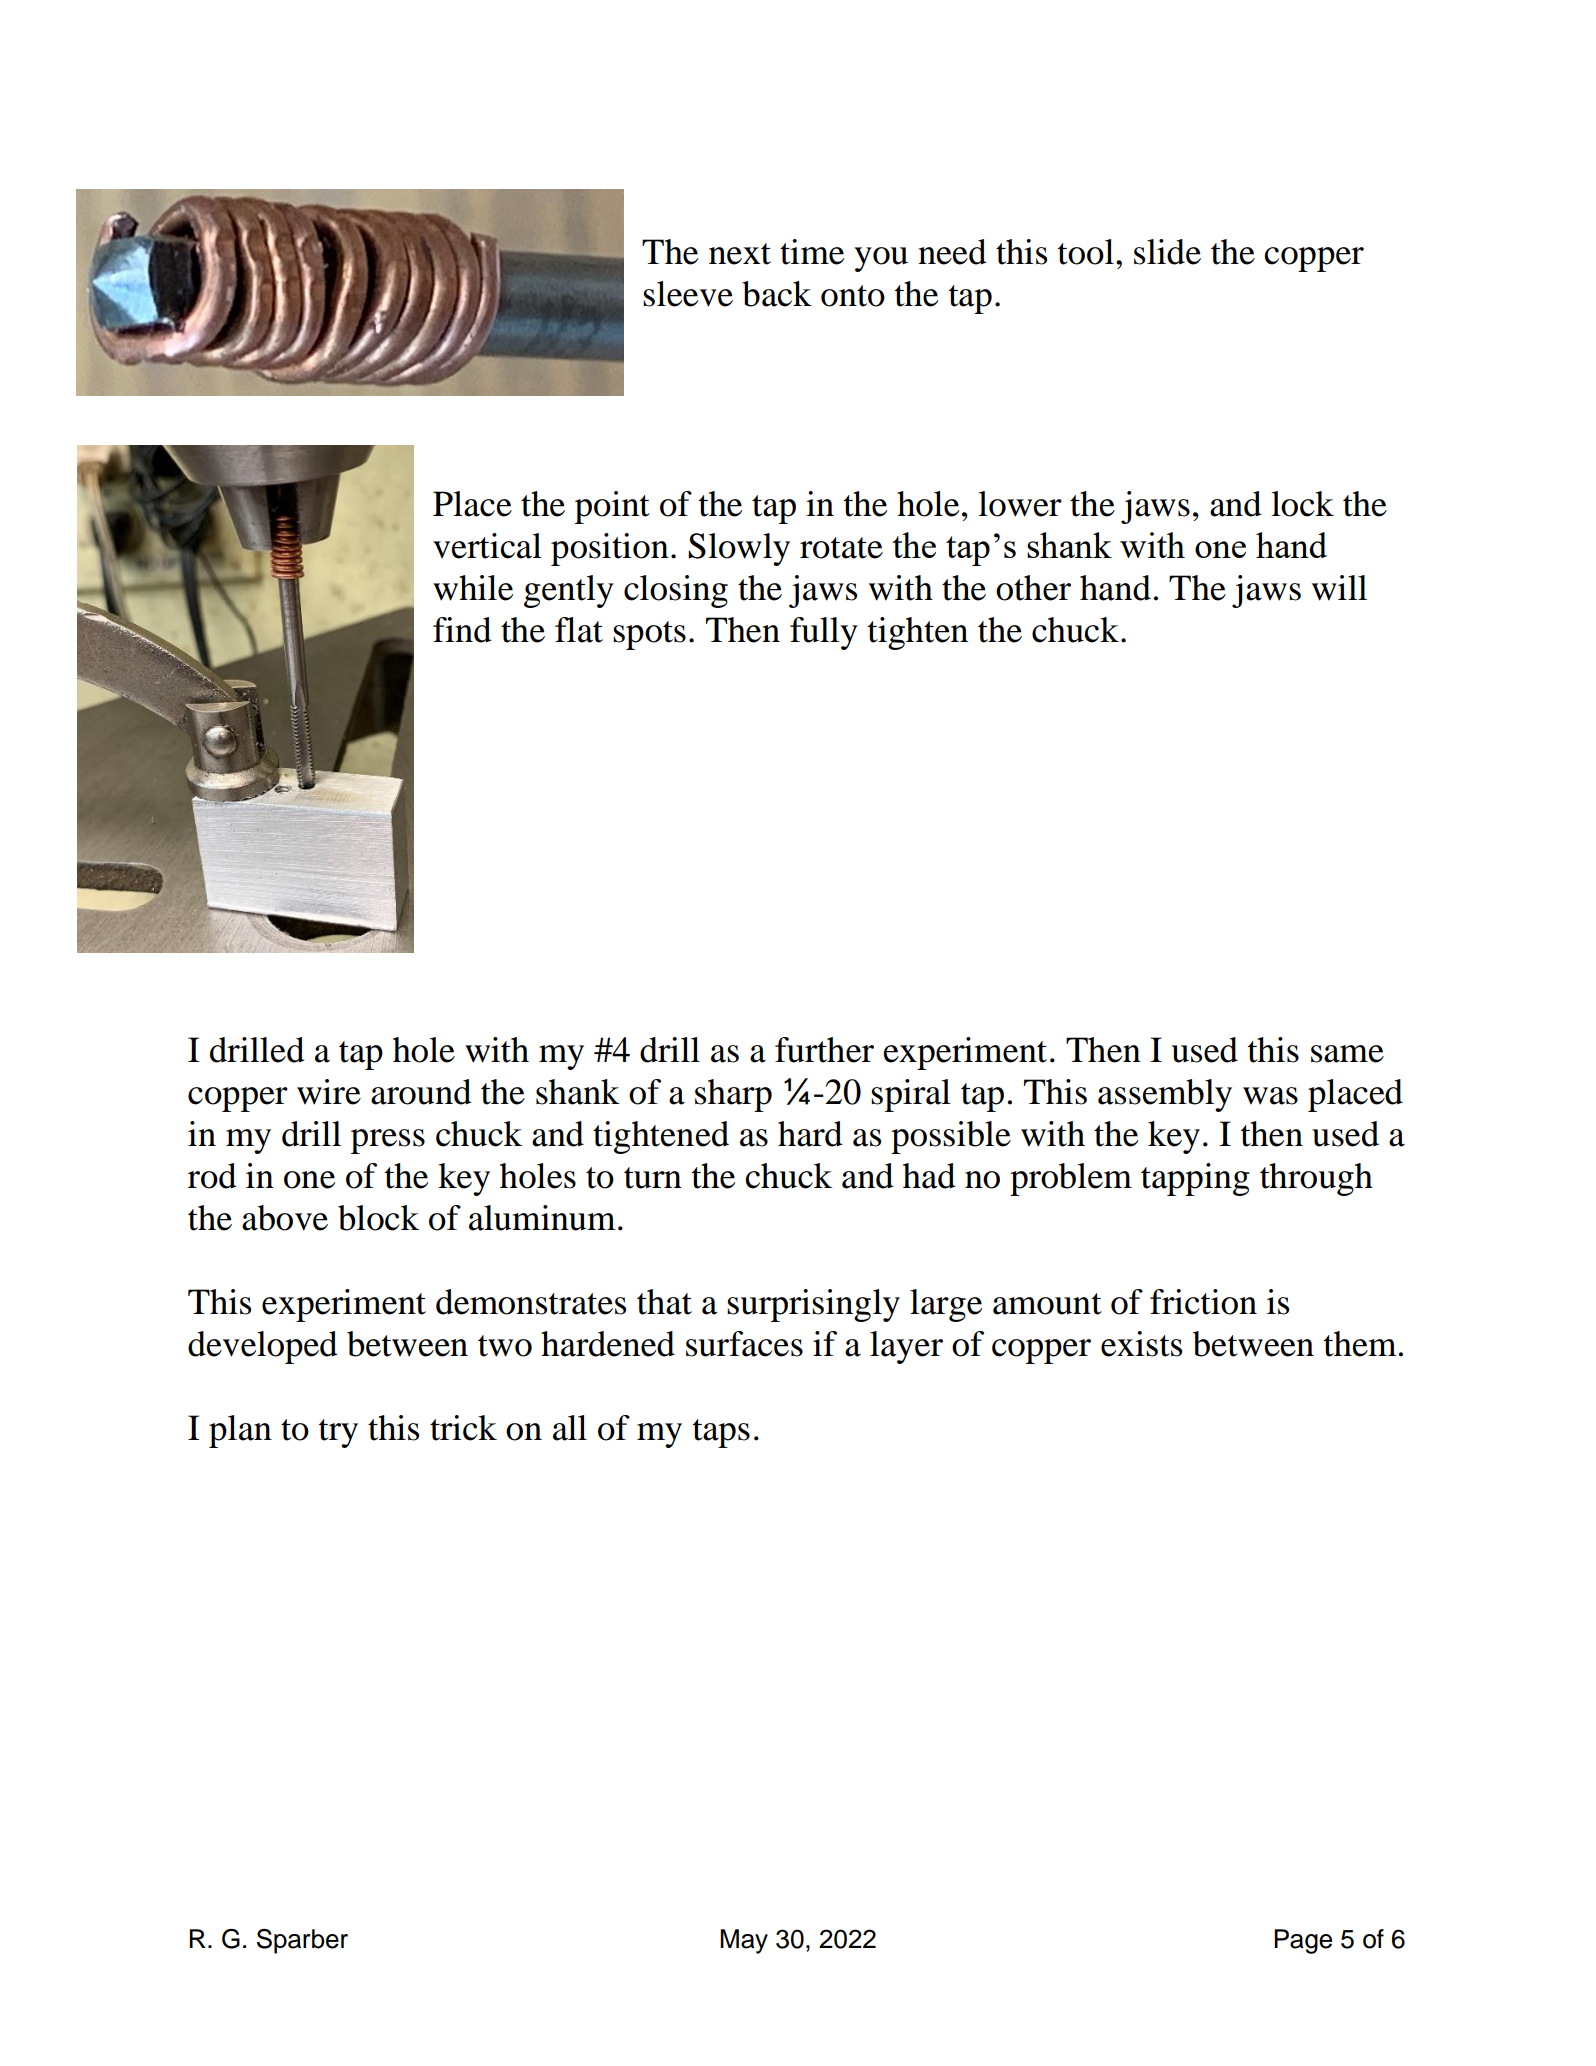 This screenshot has height=2066, width=1596. Describe the element at coordinates (329, 1092) in the screenshot. I see `wire` at that location.
